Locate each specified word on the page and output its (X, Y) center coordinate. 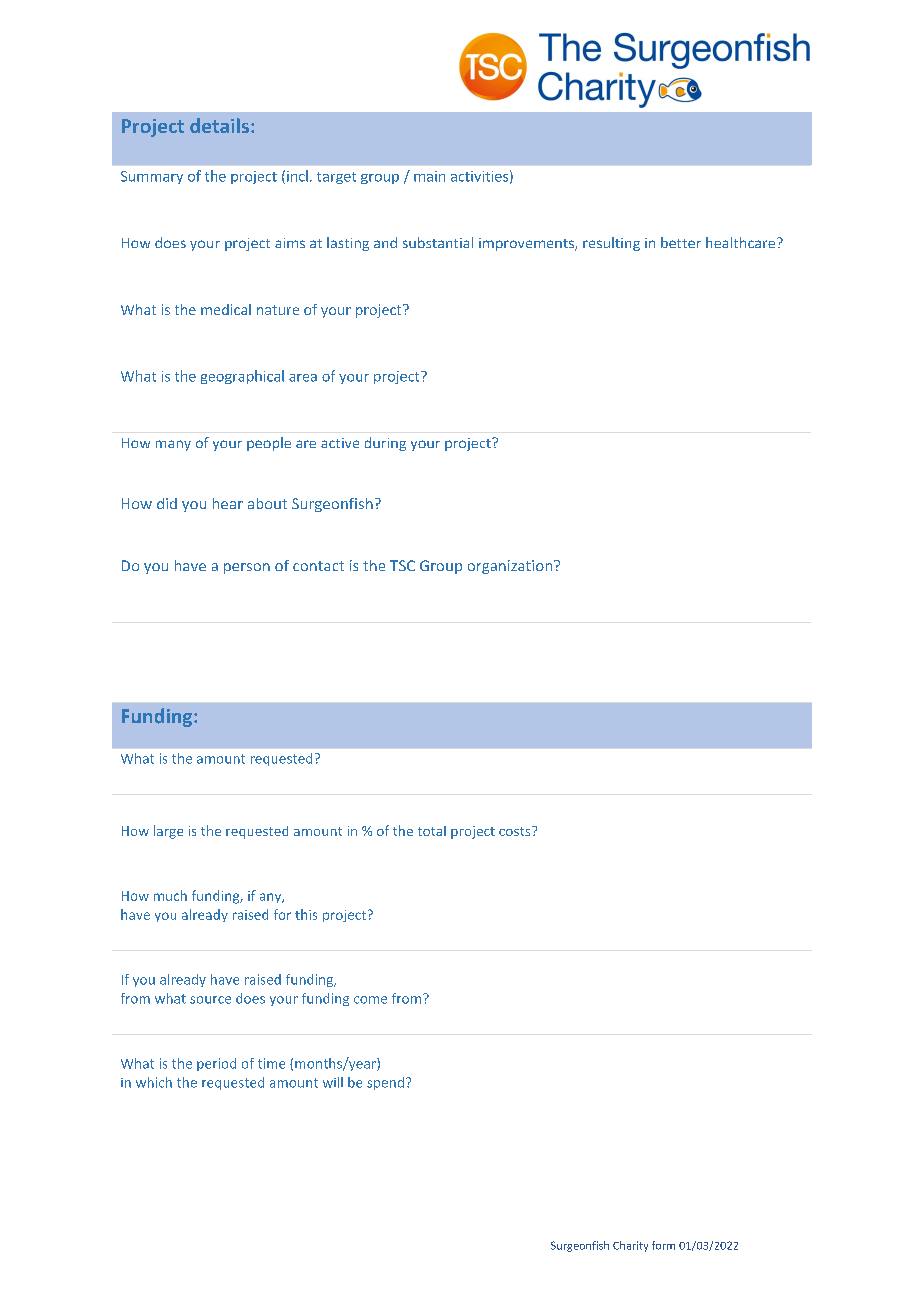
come (370, 1000)
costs (516, 831)
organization (511, 567)
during (385, 444)
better (681, 242)
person (247, 568)
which (154, 1082)
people (269, 444)
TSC (402, 565)
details (219, 125)
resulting (611, 244)
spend (385, 1083)
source (210, 1000)
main (429, 176)
